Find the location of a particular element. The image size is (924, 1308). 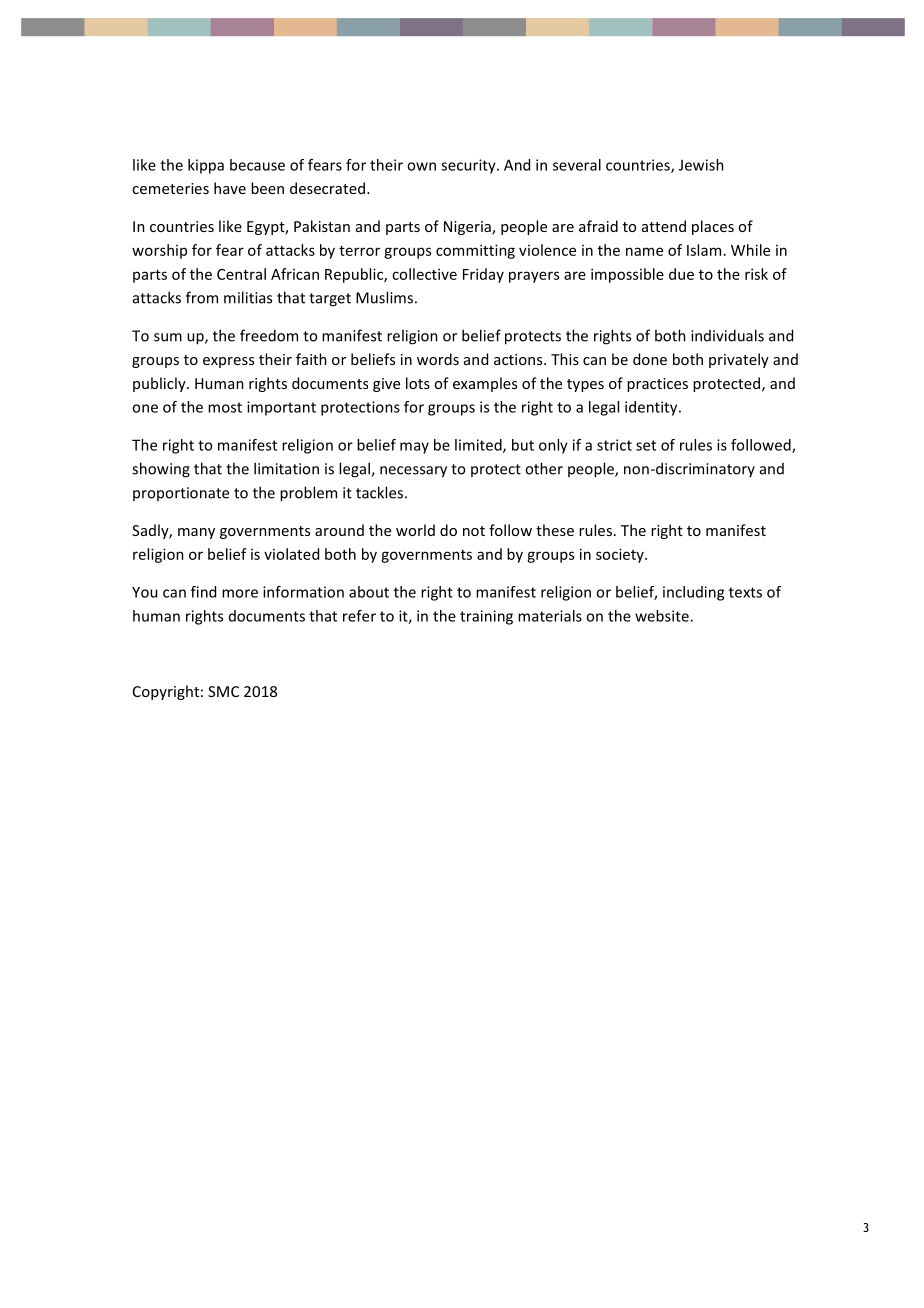

Friday is located at coordinates (483, 275).
